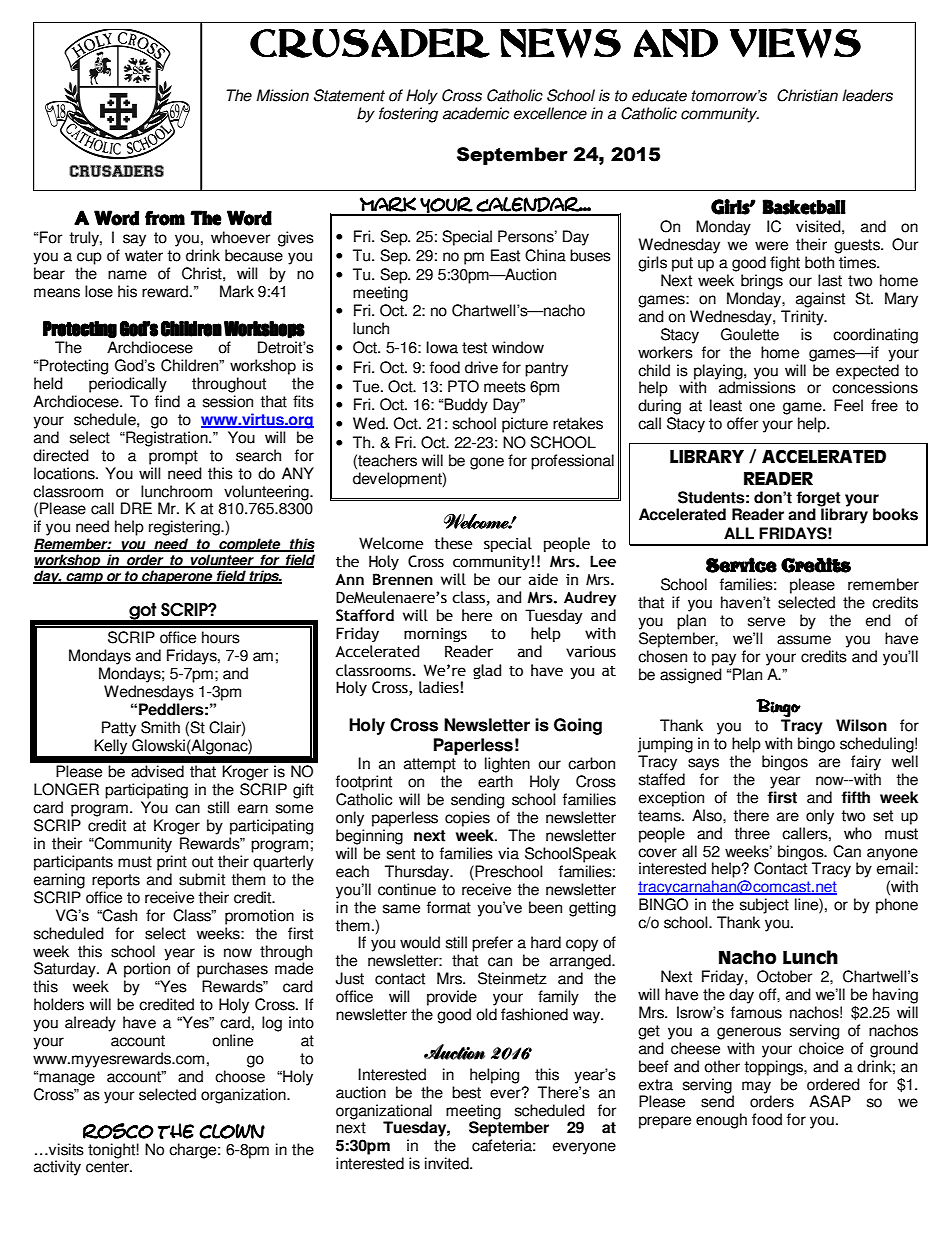  I want to click on rosco, so click(118, 1131).
